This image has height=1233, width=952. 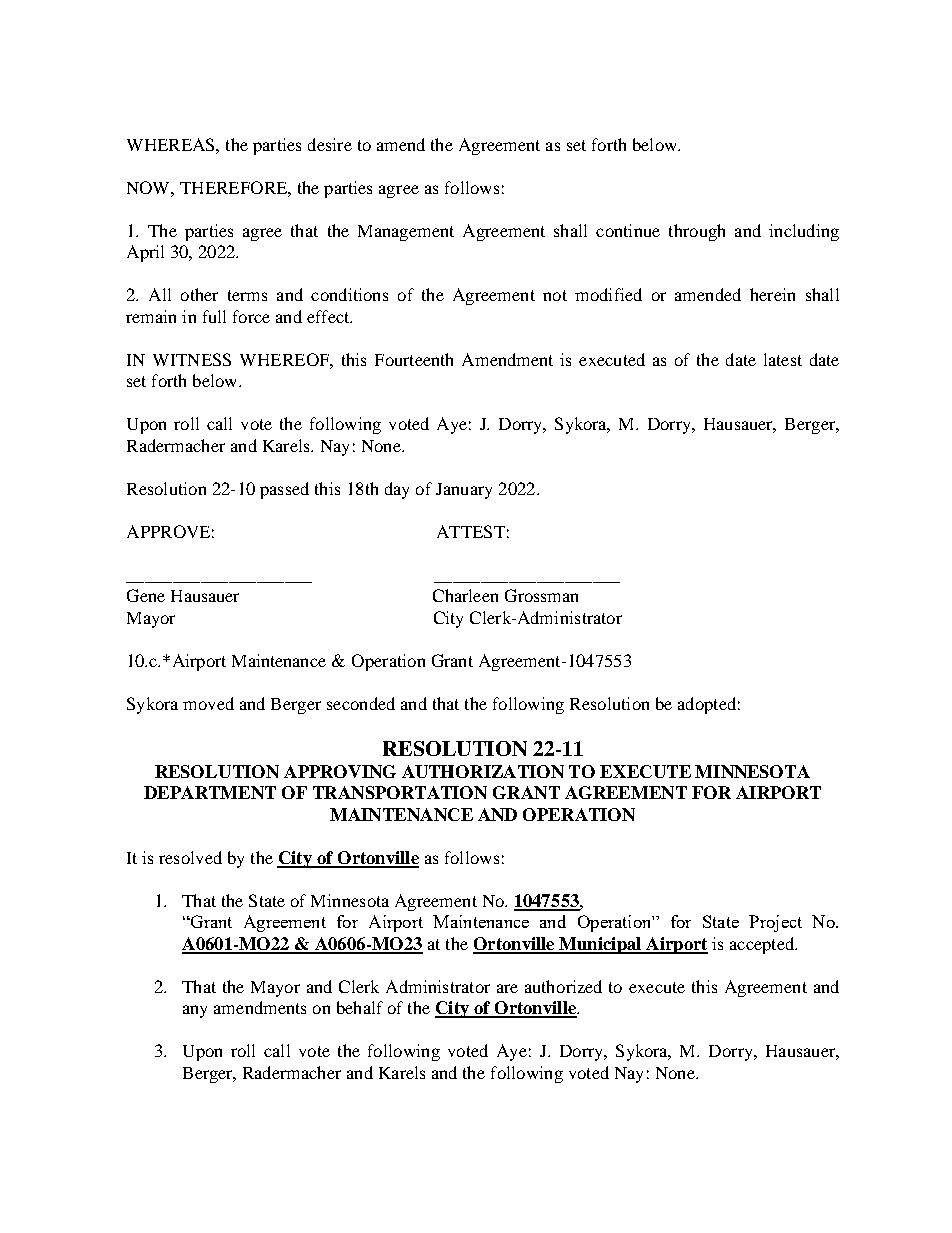 I want to click on through, so click(x=697, y=232).
